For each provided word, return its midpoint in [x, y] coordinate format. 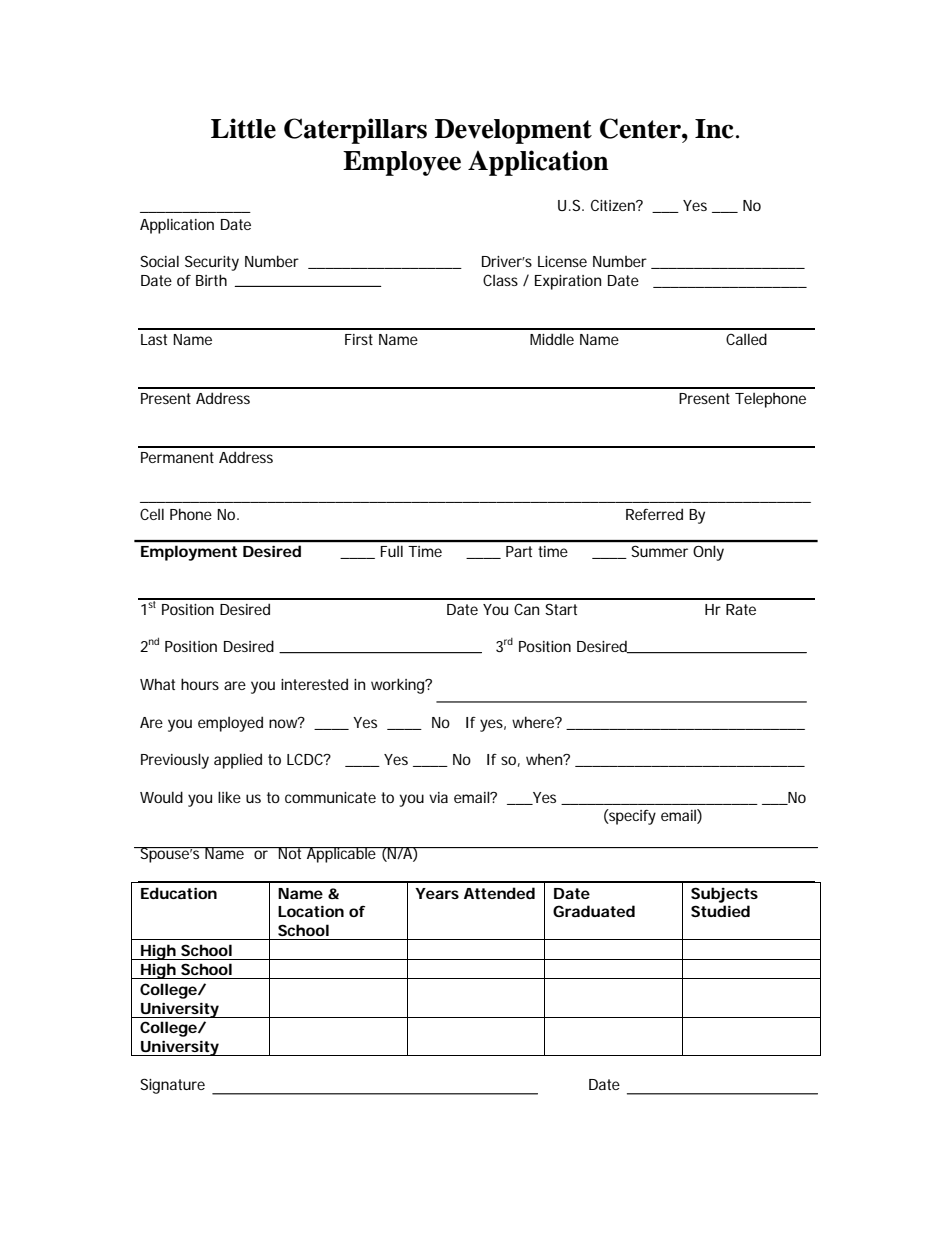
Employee [402, 163]
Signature [172, 1086]
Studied [720, 911]
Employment [189, 553]
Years [437, 893]
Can [526, 609]
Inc [714, 129]
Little [243, 128]
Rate [741, 609]
